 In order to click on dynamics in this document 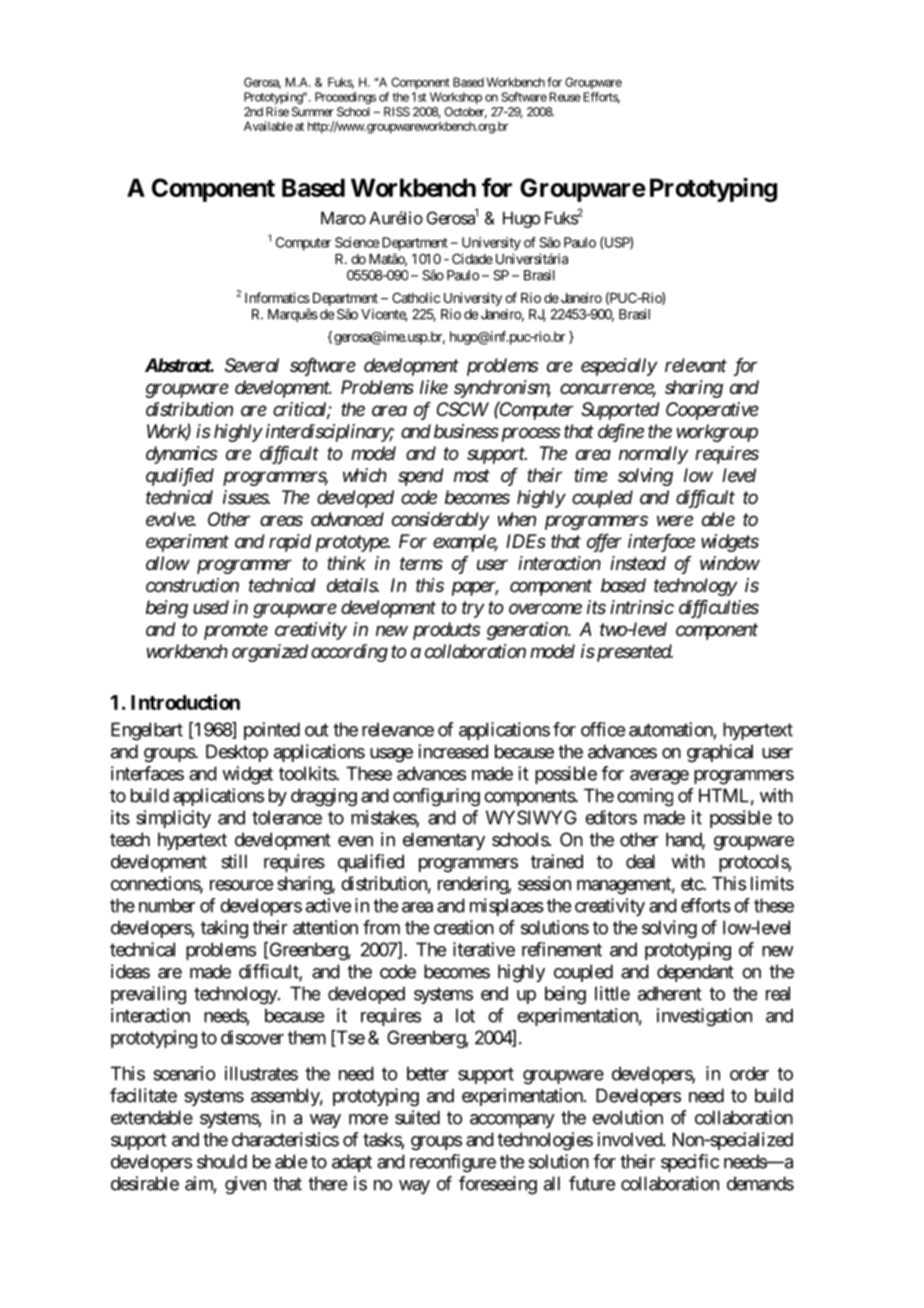, I will do `click(181, 455)`.
